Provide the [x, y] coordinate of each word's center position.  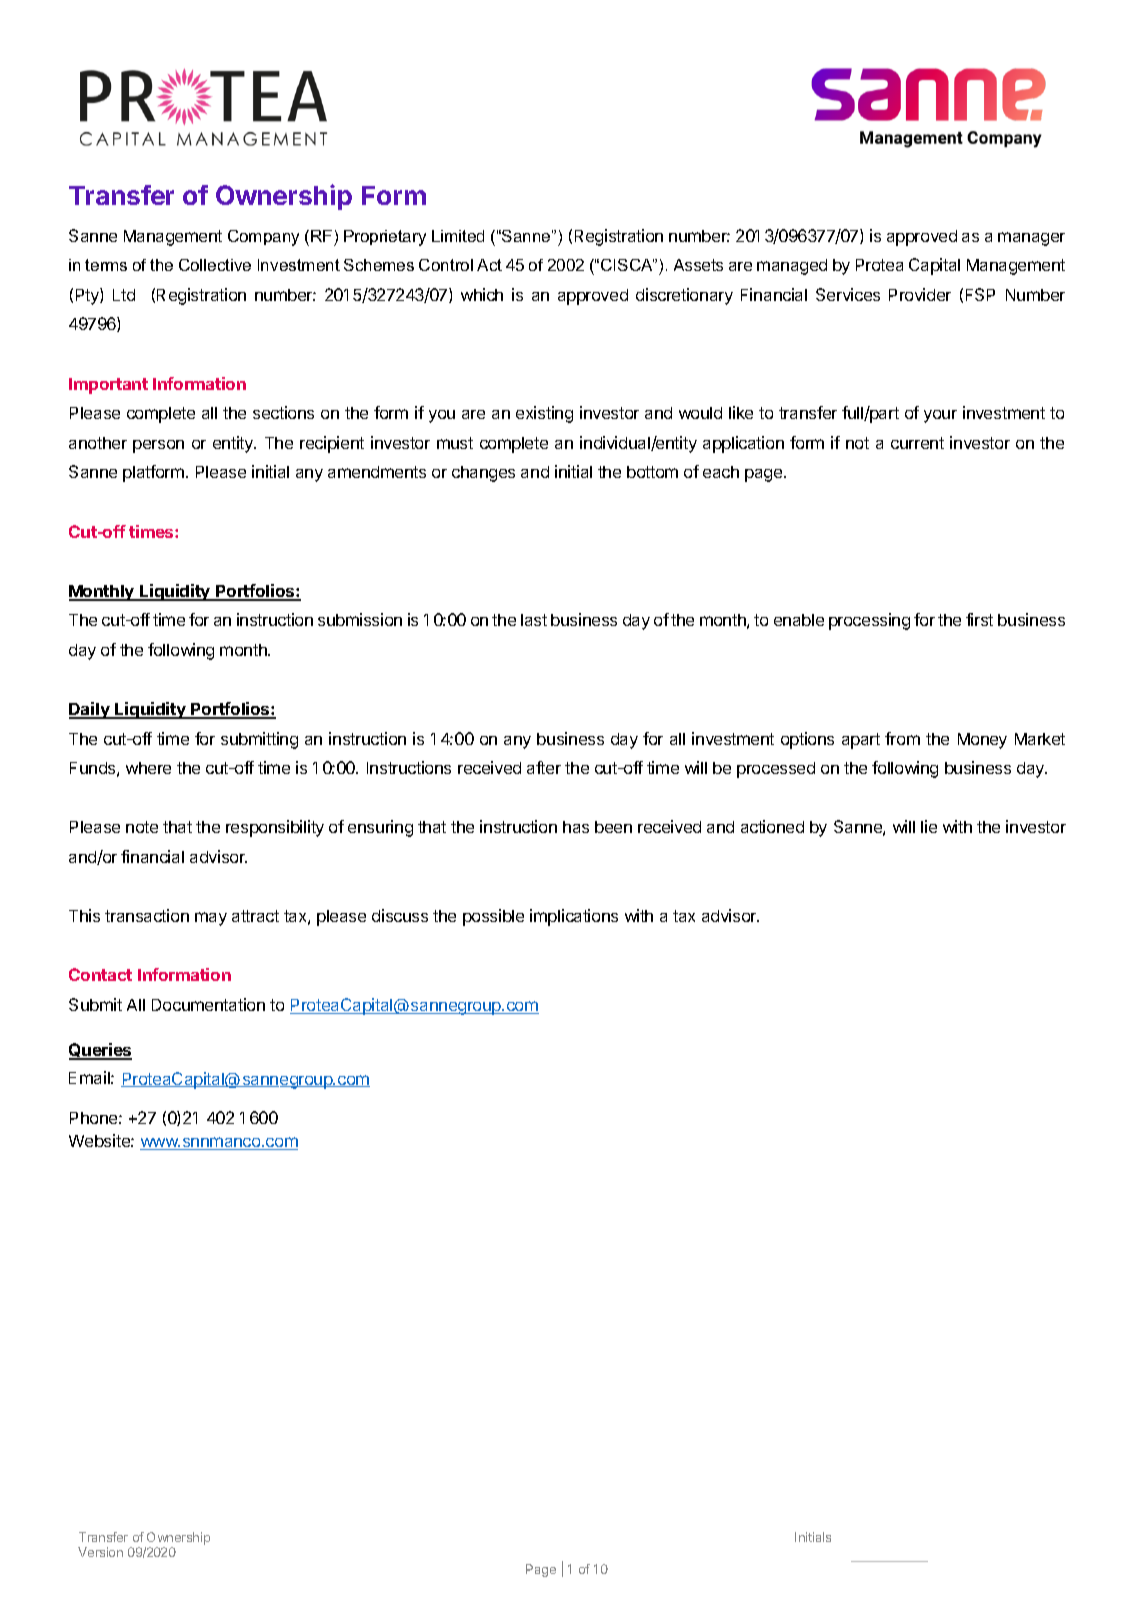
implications [574, 917]
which [482, 294]
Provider [920, 294]
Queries [100, 1051]
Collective [215, 265]
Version [100, 1552]
